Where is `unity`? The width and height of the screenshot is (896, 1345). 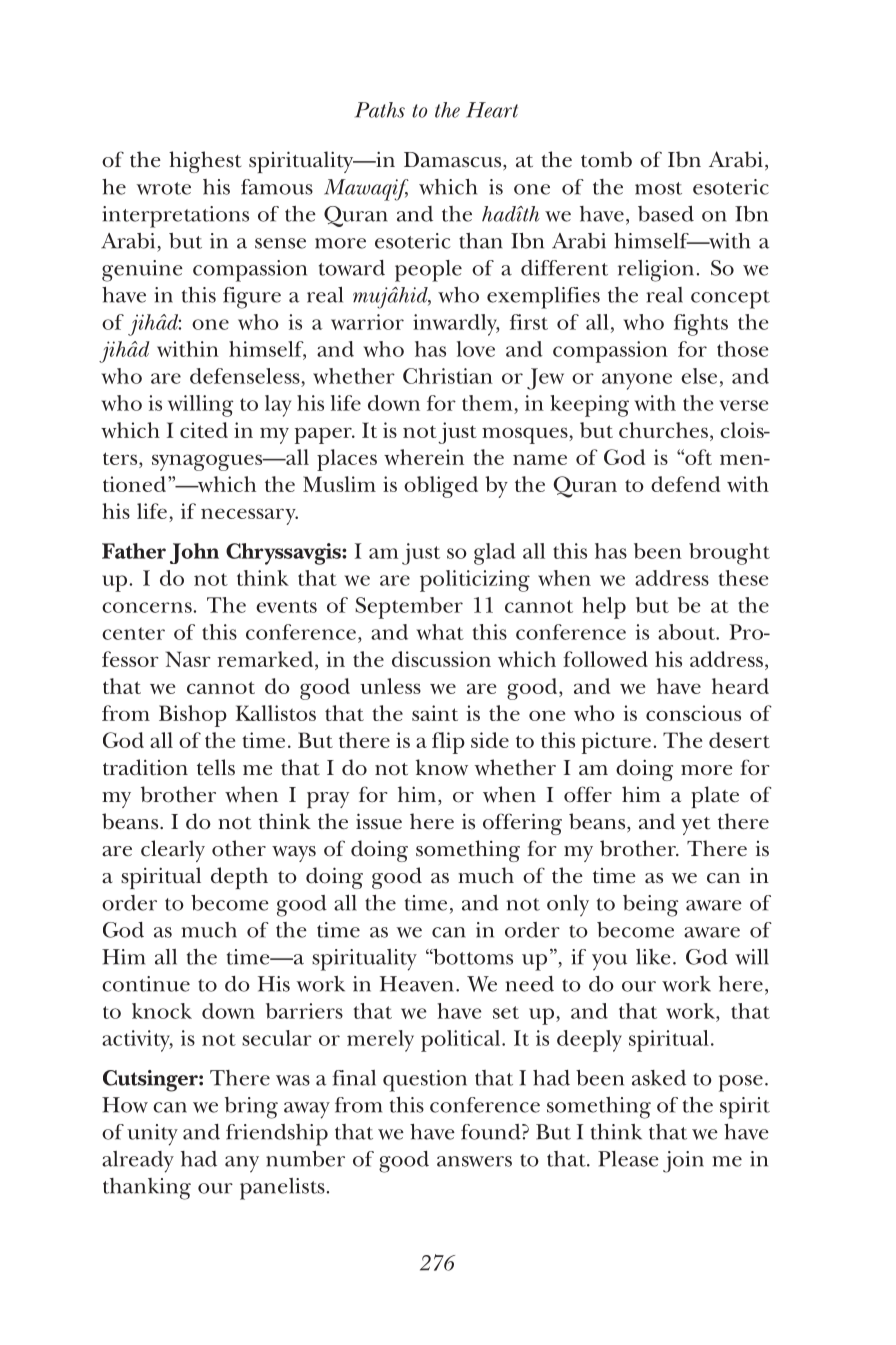
unity is located at coordinates (152, 1135).
